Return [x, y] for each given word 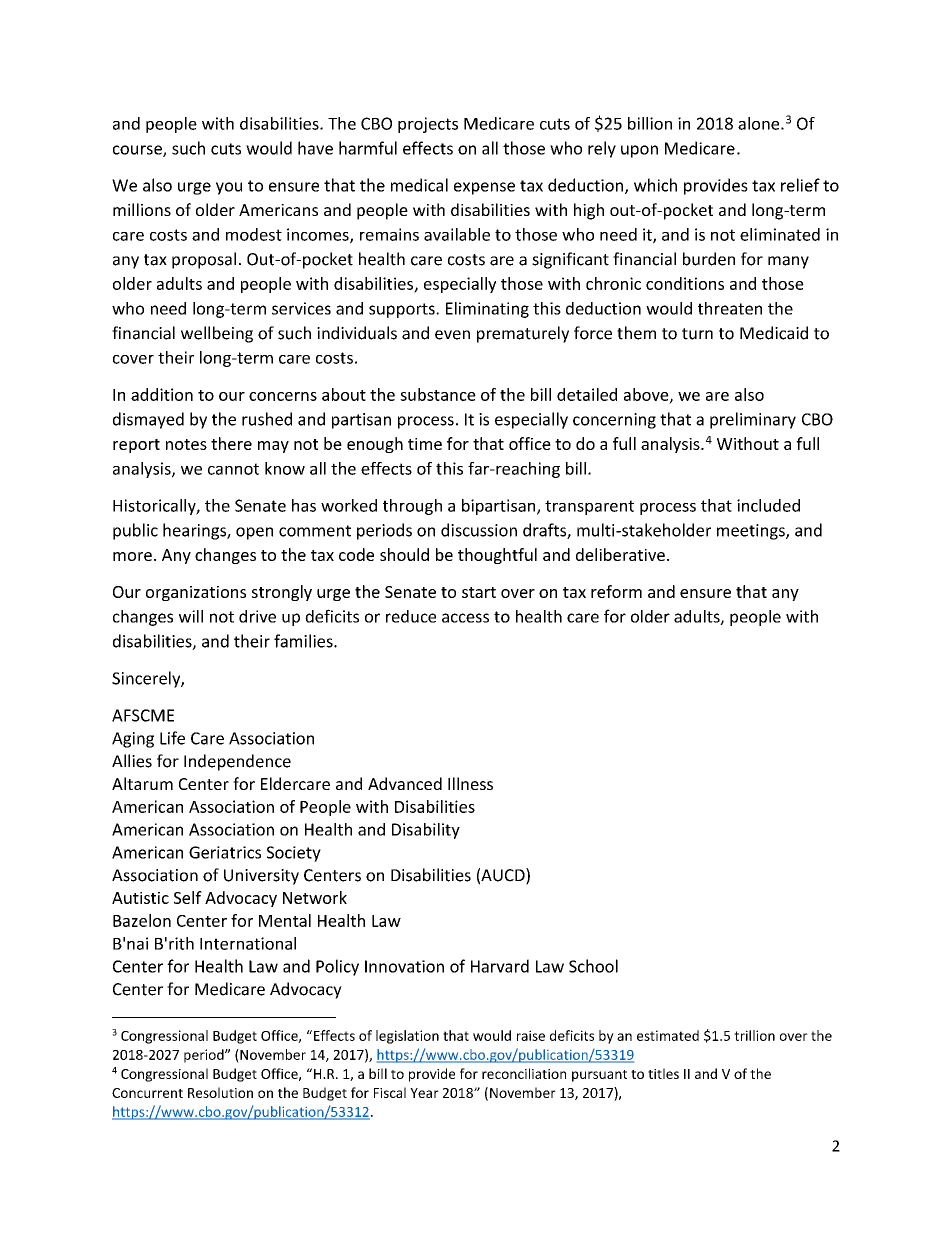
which [655, 185]
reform [616, 591]
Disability [426, 831]
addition [162, 394]
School [593, 966]
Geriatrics [225, 852]
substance [438, 394]
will [191, 616]
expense [484, 188]
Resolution [220, 1092]
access [465, 618]
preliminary [753, 420]
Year [424, 1093]
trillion [754, 1035]
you [229, 188]
